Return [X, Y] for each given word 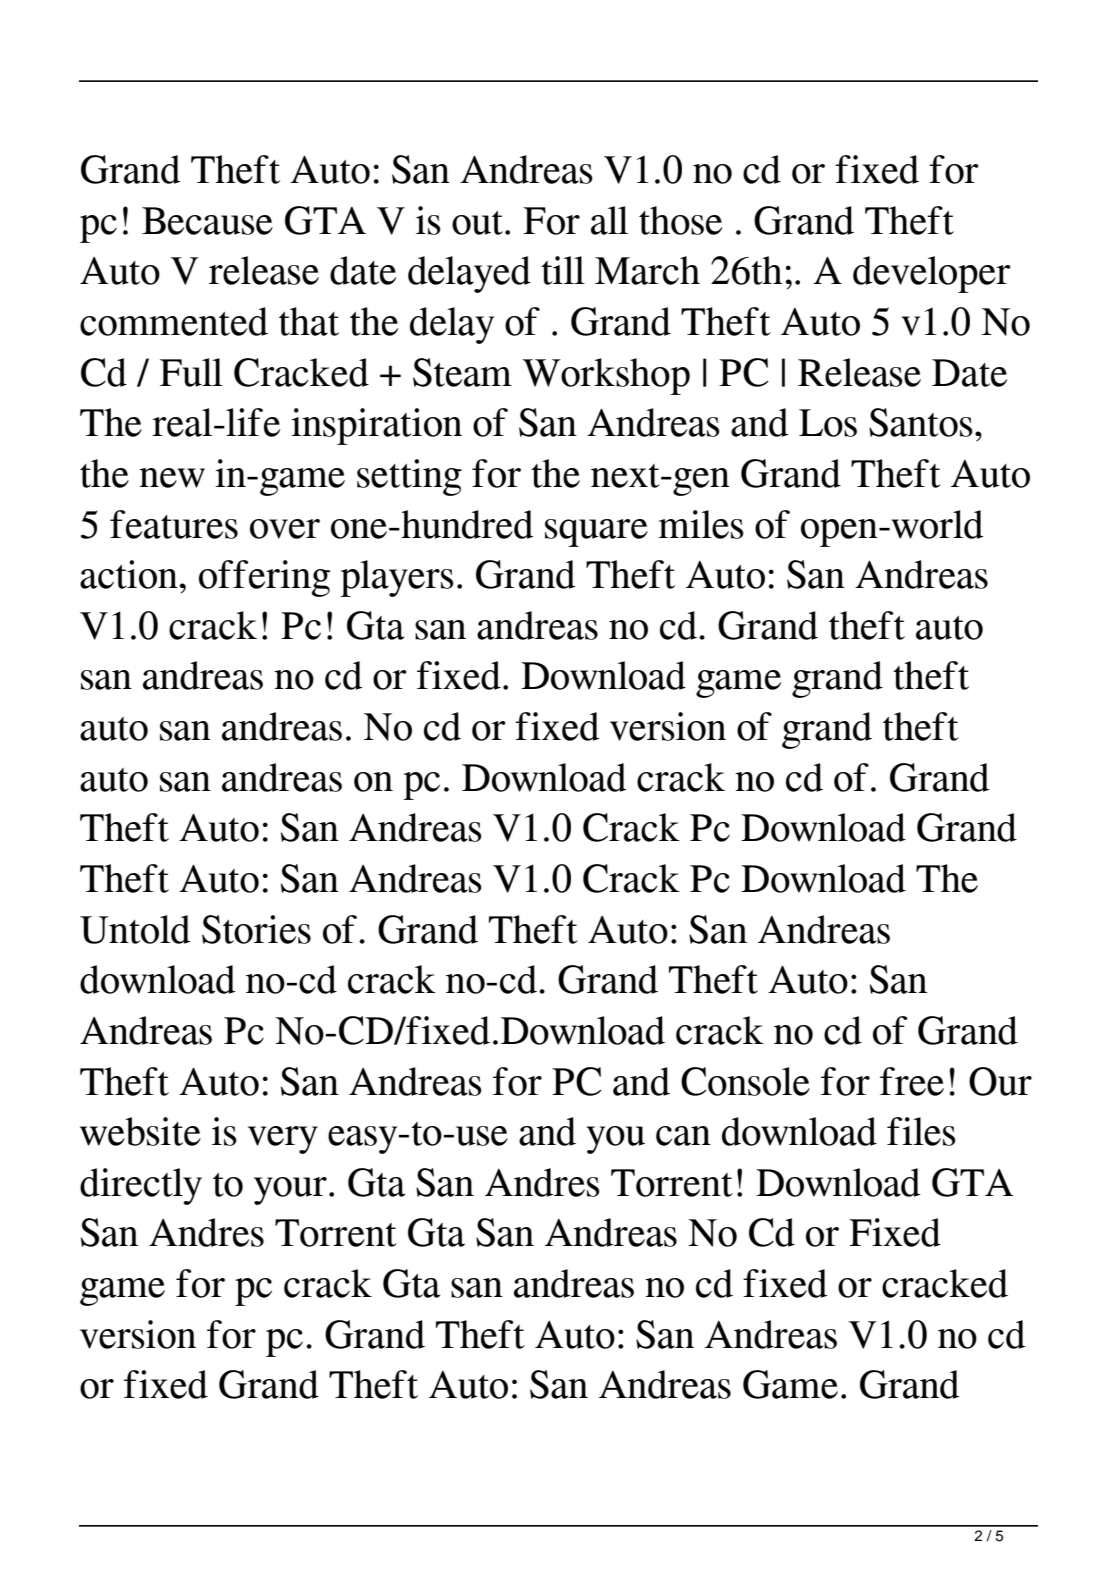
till [563, 270]
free [912, 1081]
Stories [256, 929]
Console [745, 1081]
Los [828, 423]
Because [207, 221]
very [283, 1140]
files [921, 1131]
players [397, 578]
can [683, 1136]
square [596, 533]
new [172, 478]
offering [264, 578]
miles [701, 524]
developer [931, 274]
